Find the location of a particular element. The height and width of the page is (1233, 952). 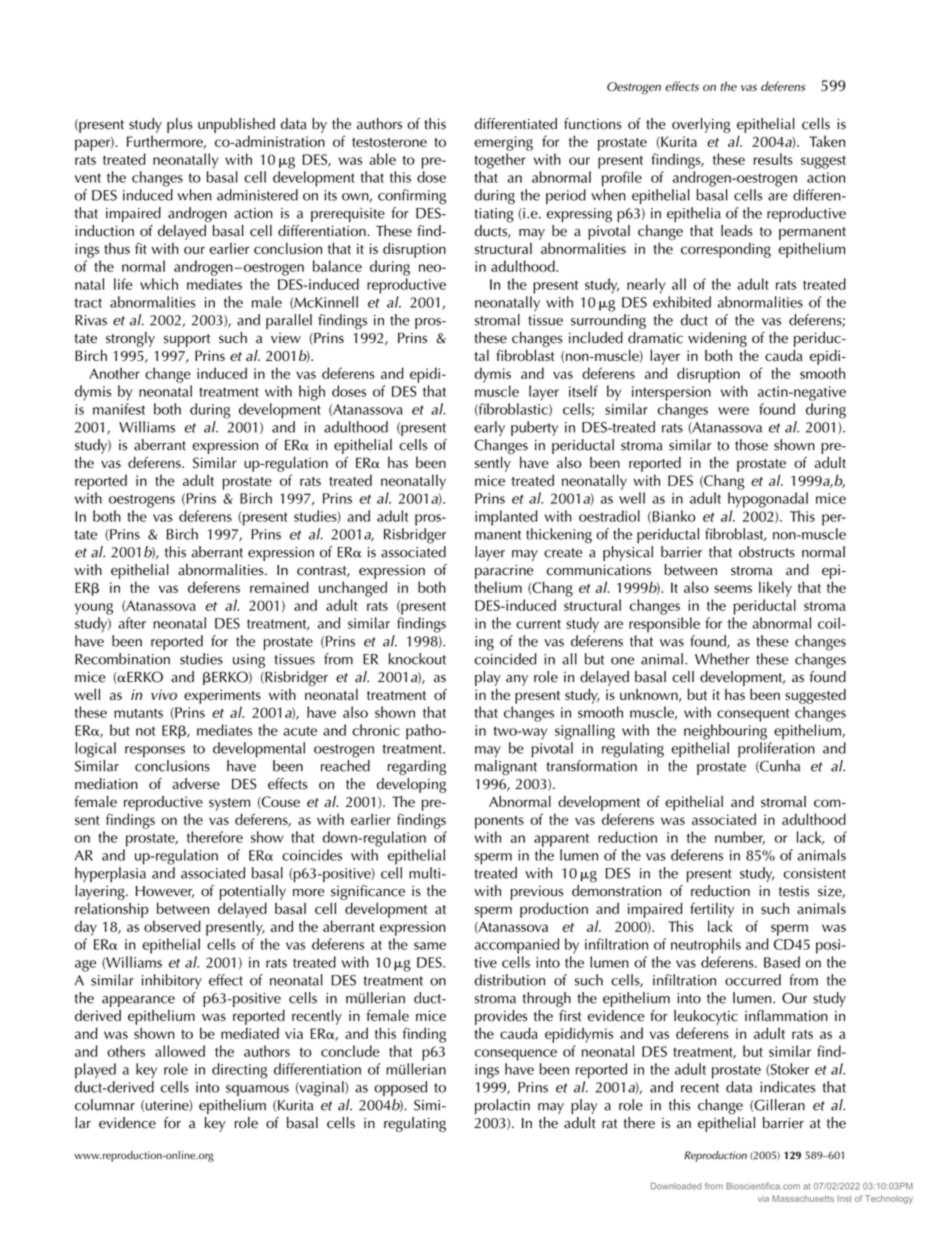

plus is located at coordinates (180, 125).
